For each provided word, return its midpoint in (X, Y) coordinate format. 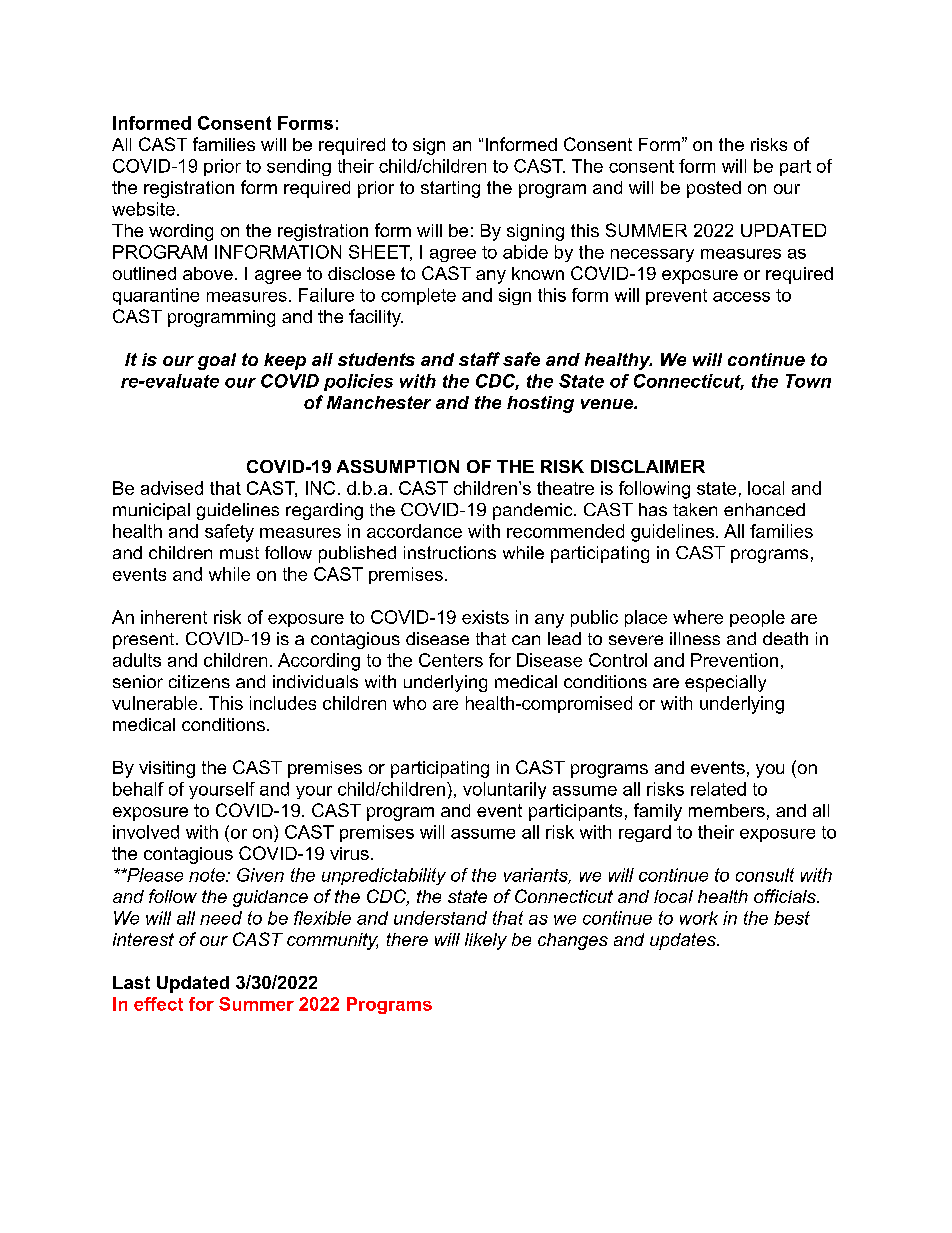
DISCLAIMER (648, 466)
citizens (199, 681)
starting (450, 189)
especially (725, 683)
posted (714, 189)
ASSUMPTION (398, 466)
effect (158, 1004)
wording (181, 232)
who (409, 703)
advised (172, 488)
